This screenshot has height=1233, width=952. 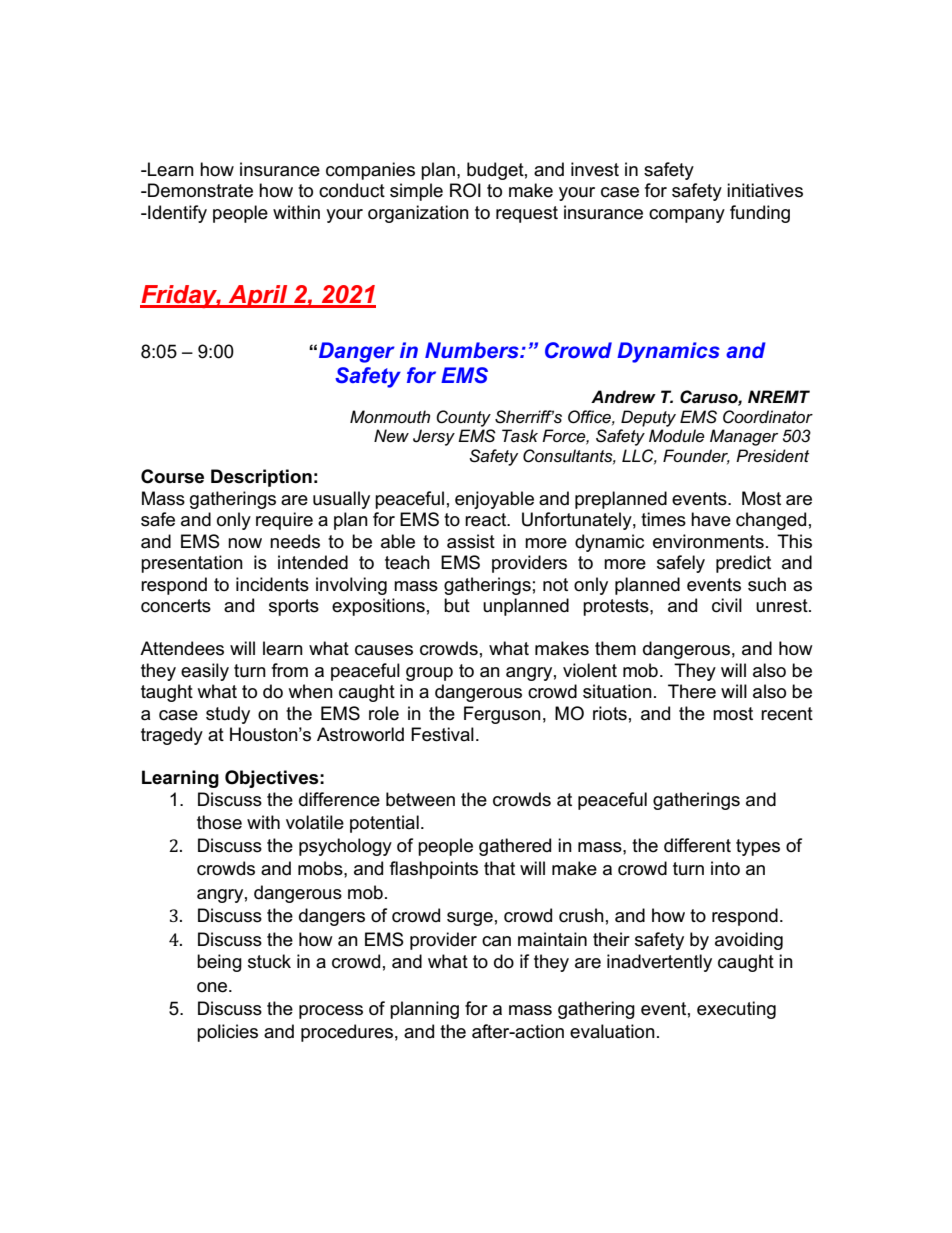 I want to click on ROI, so click(x=465, y=190).
